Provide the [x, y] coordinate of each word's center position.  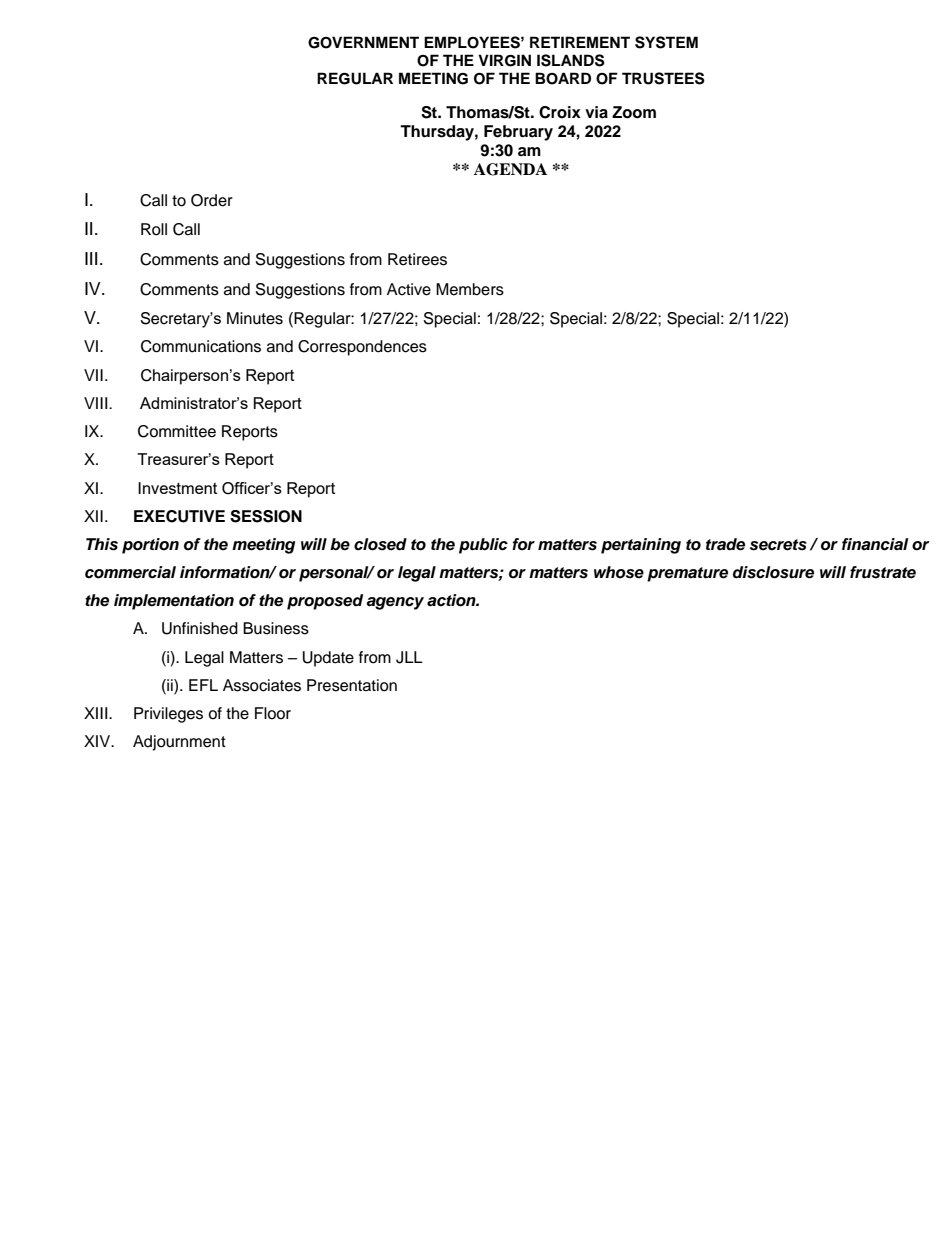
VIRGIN [504, 60]
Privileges [168, 715]
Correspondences [362, 348]
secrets [778, 545]
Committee [177, 431]
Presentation [352, 685]
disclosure [773, 572]
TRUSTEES [663, 78]
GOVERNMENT [363, 42]
